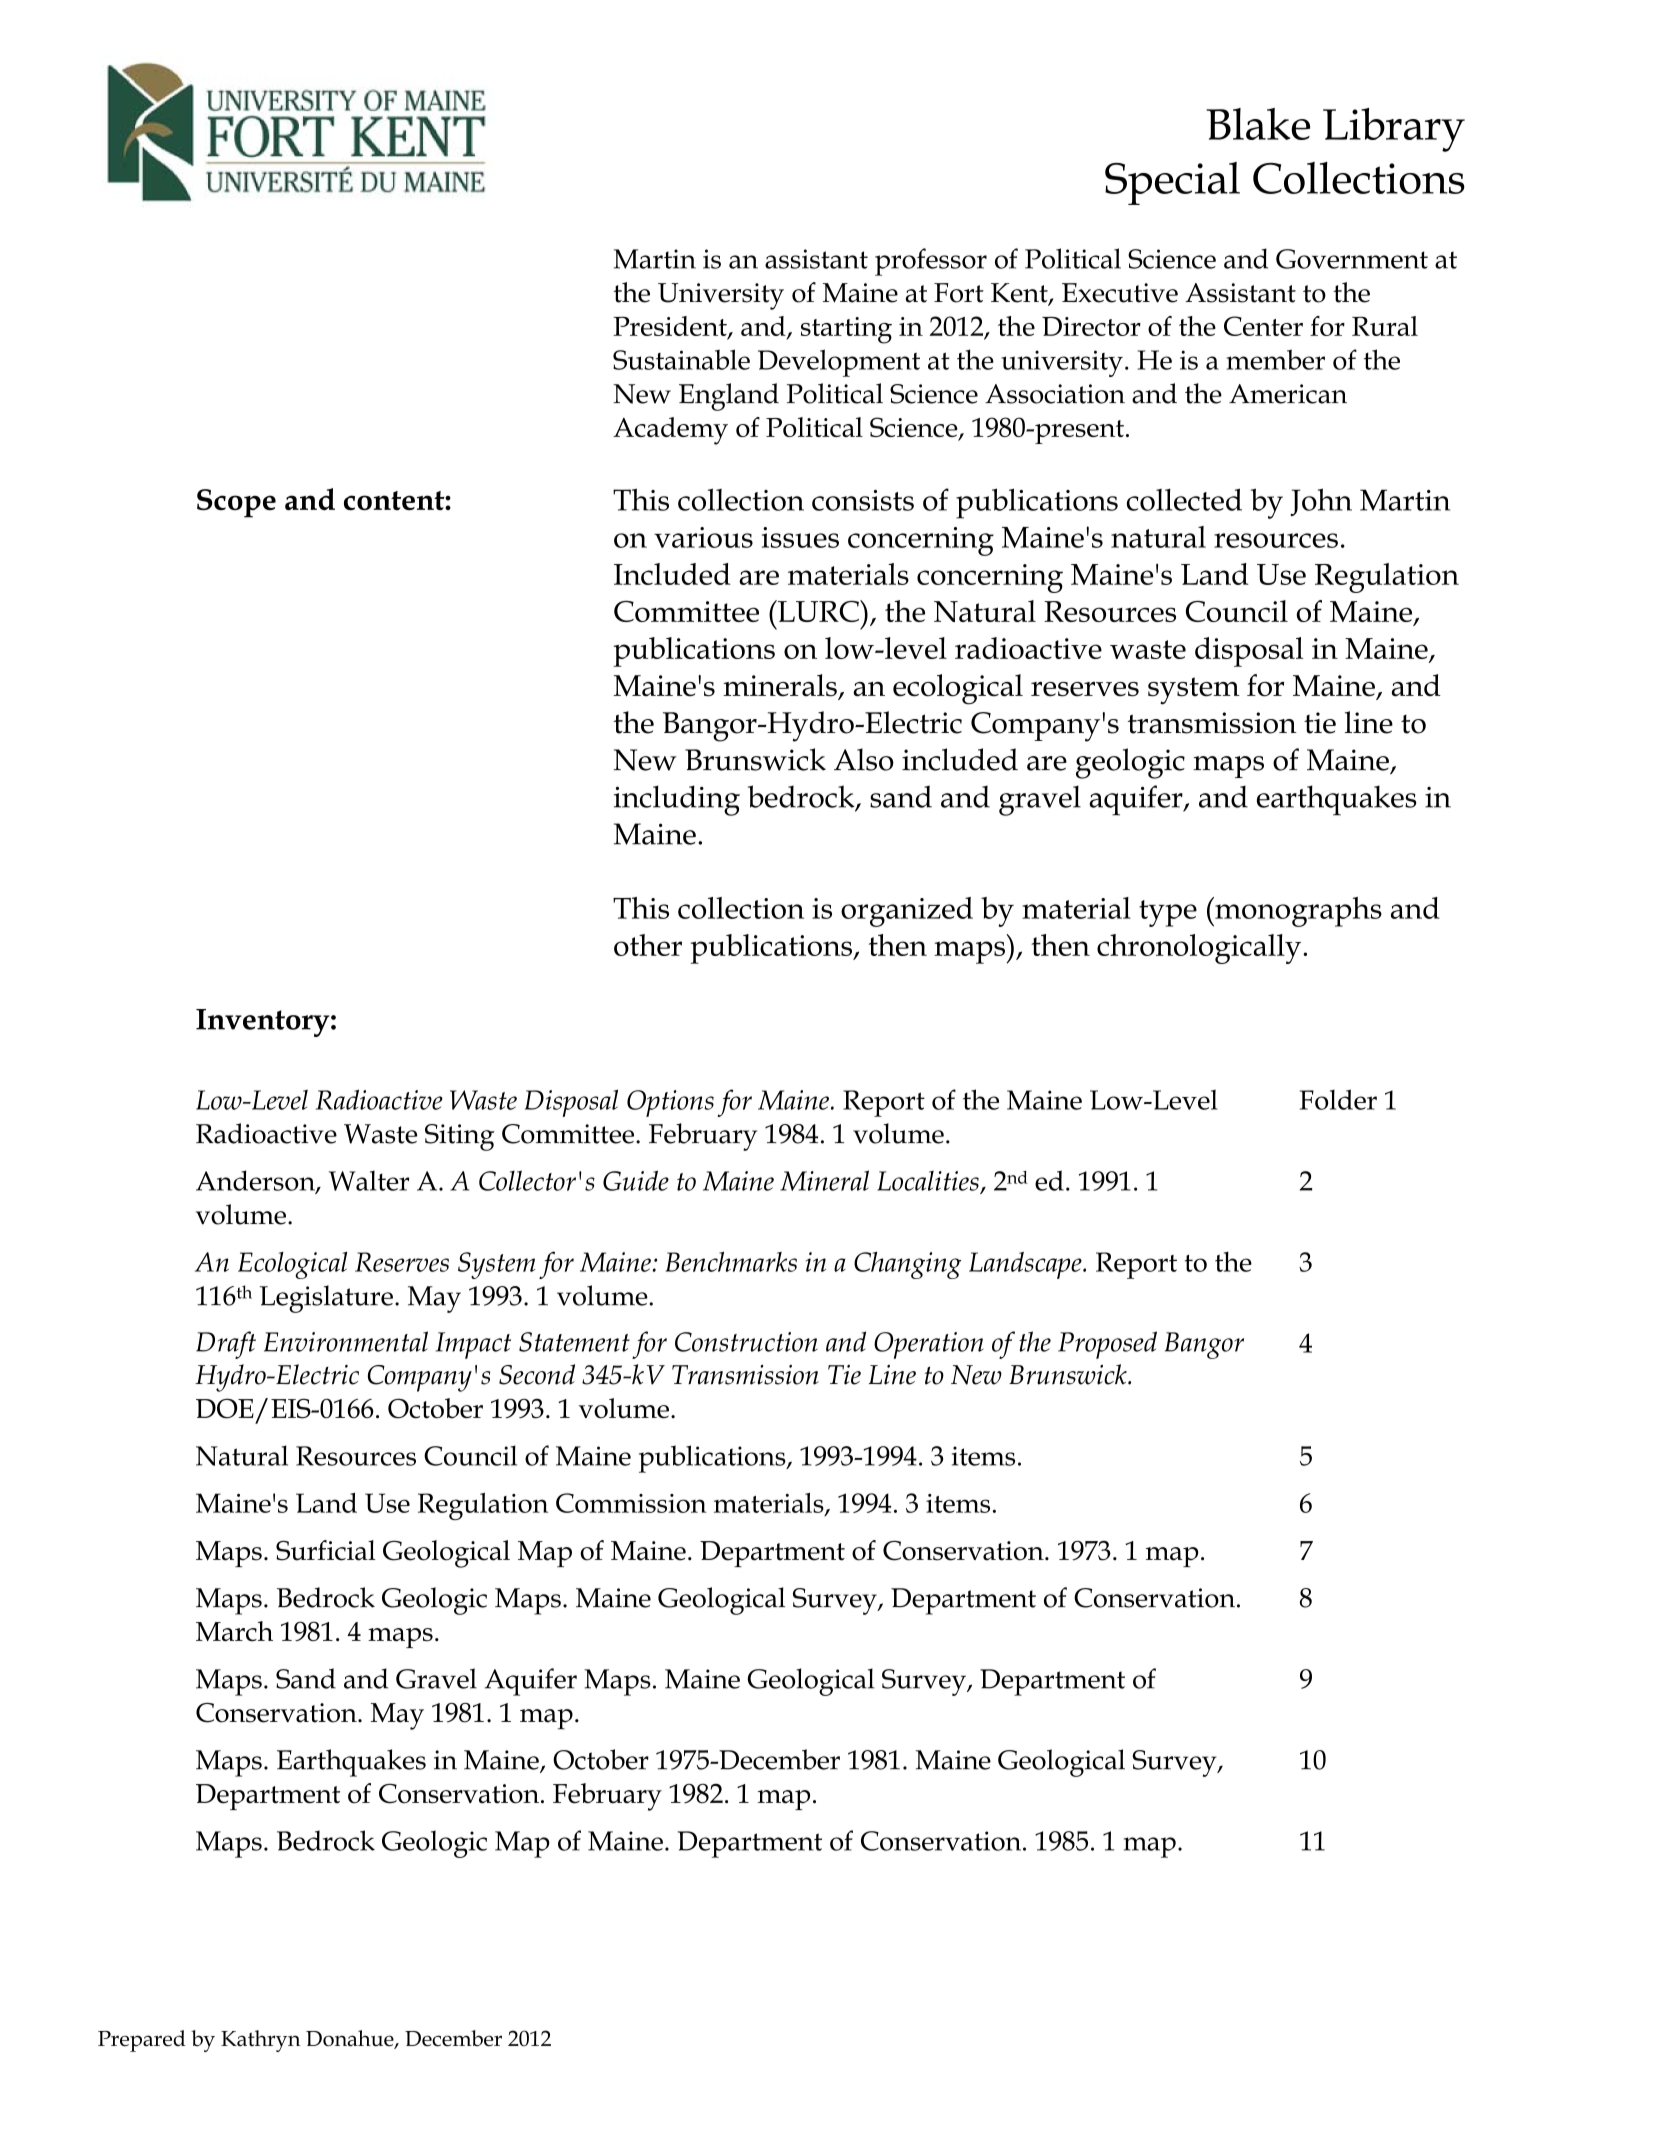 Image resolution: width=1661 pixels, height=2150 pixels. What do you see at coordinates (256, 1181) in the screenshot?
I see `Anderson` at bounding box center [256, 1181].
